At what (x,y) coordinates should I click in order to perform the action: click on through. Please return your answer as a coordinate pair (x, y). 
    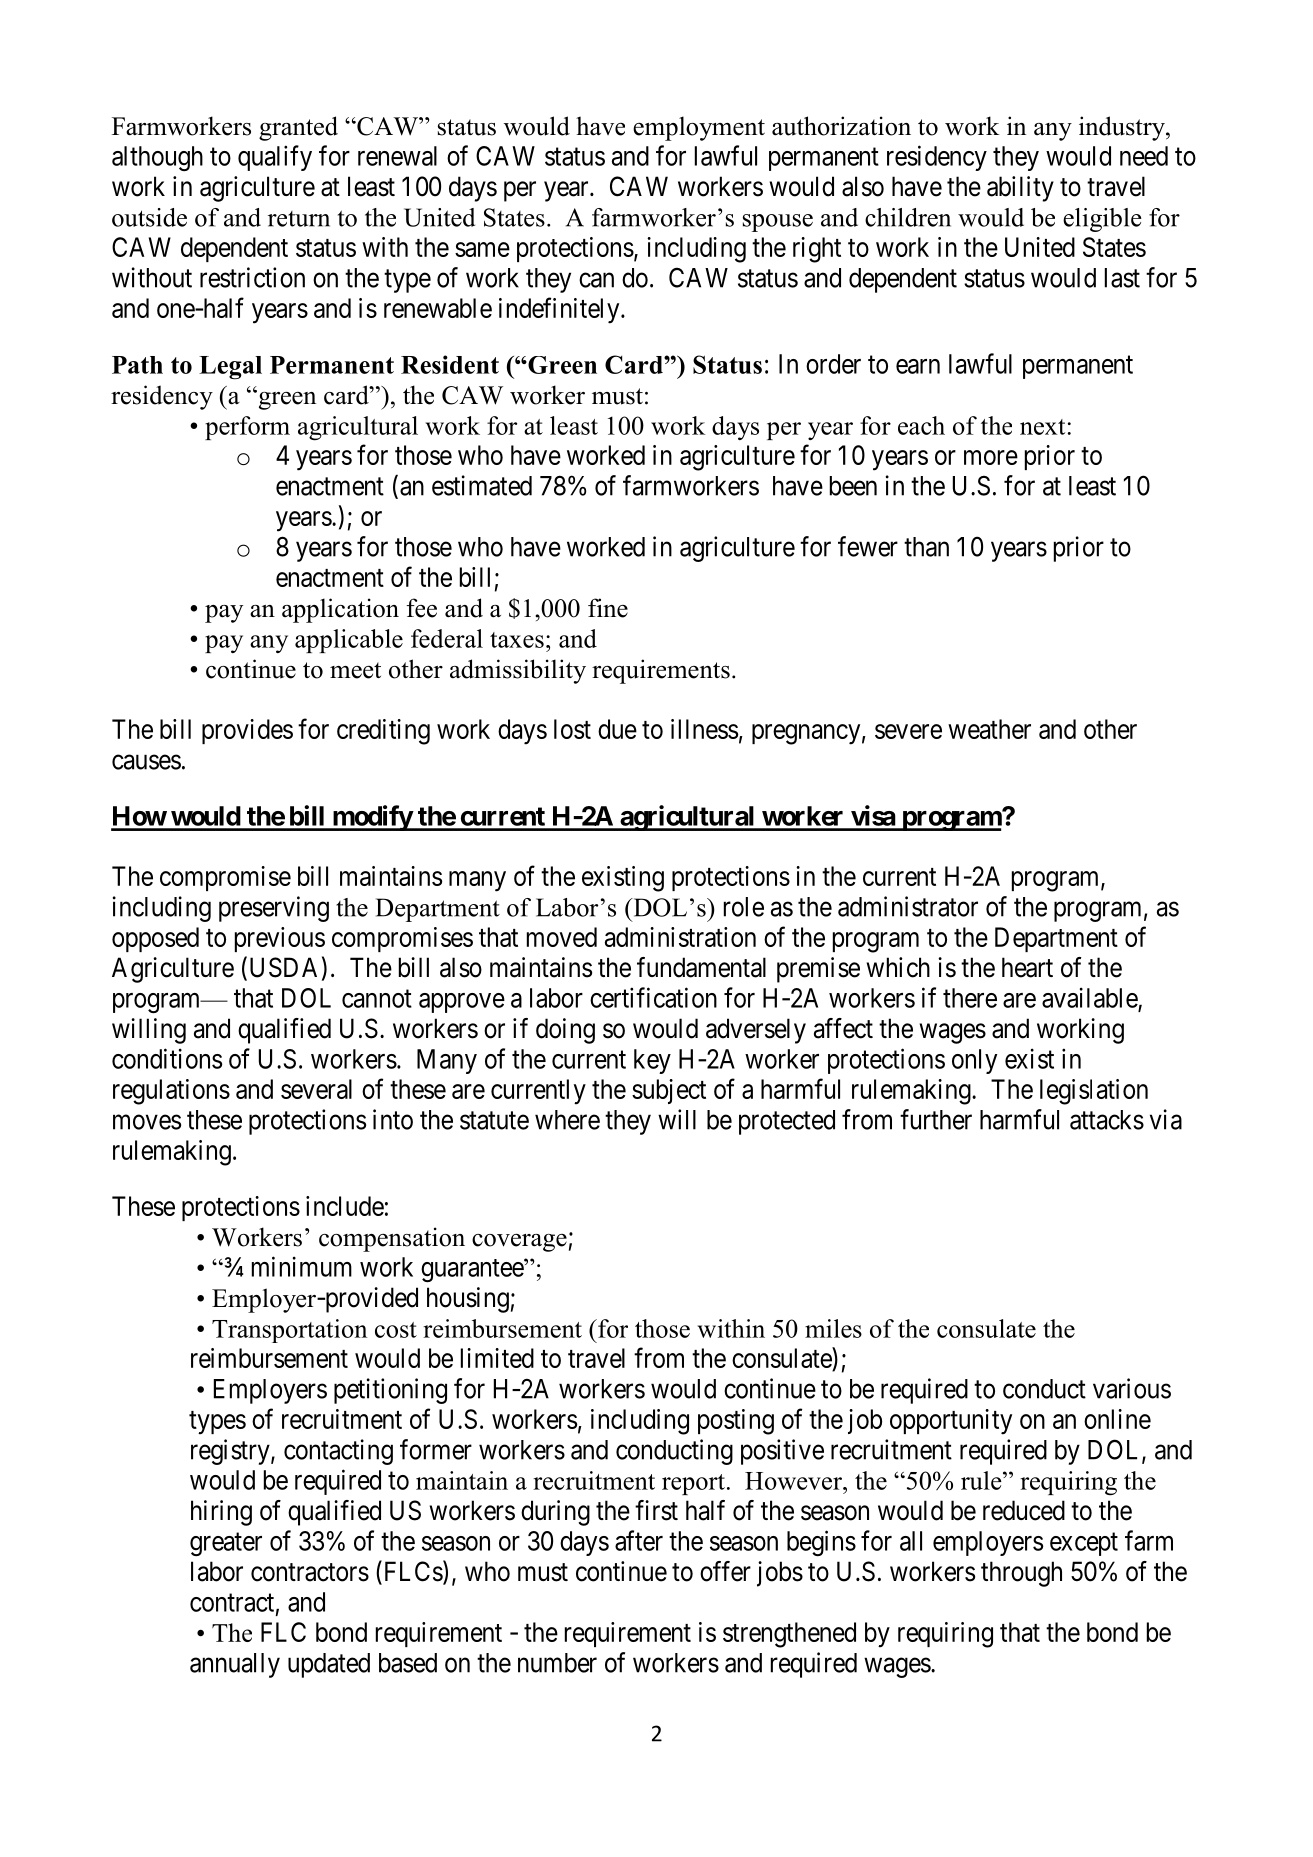
    Looking at the image, I should click on (1021, 1574).
